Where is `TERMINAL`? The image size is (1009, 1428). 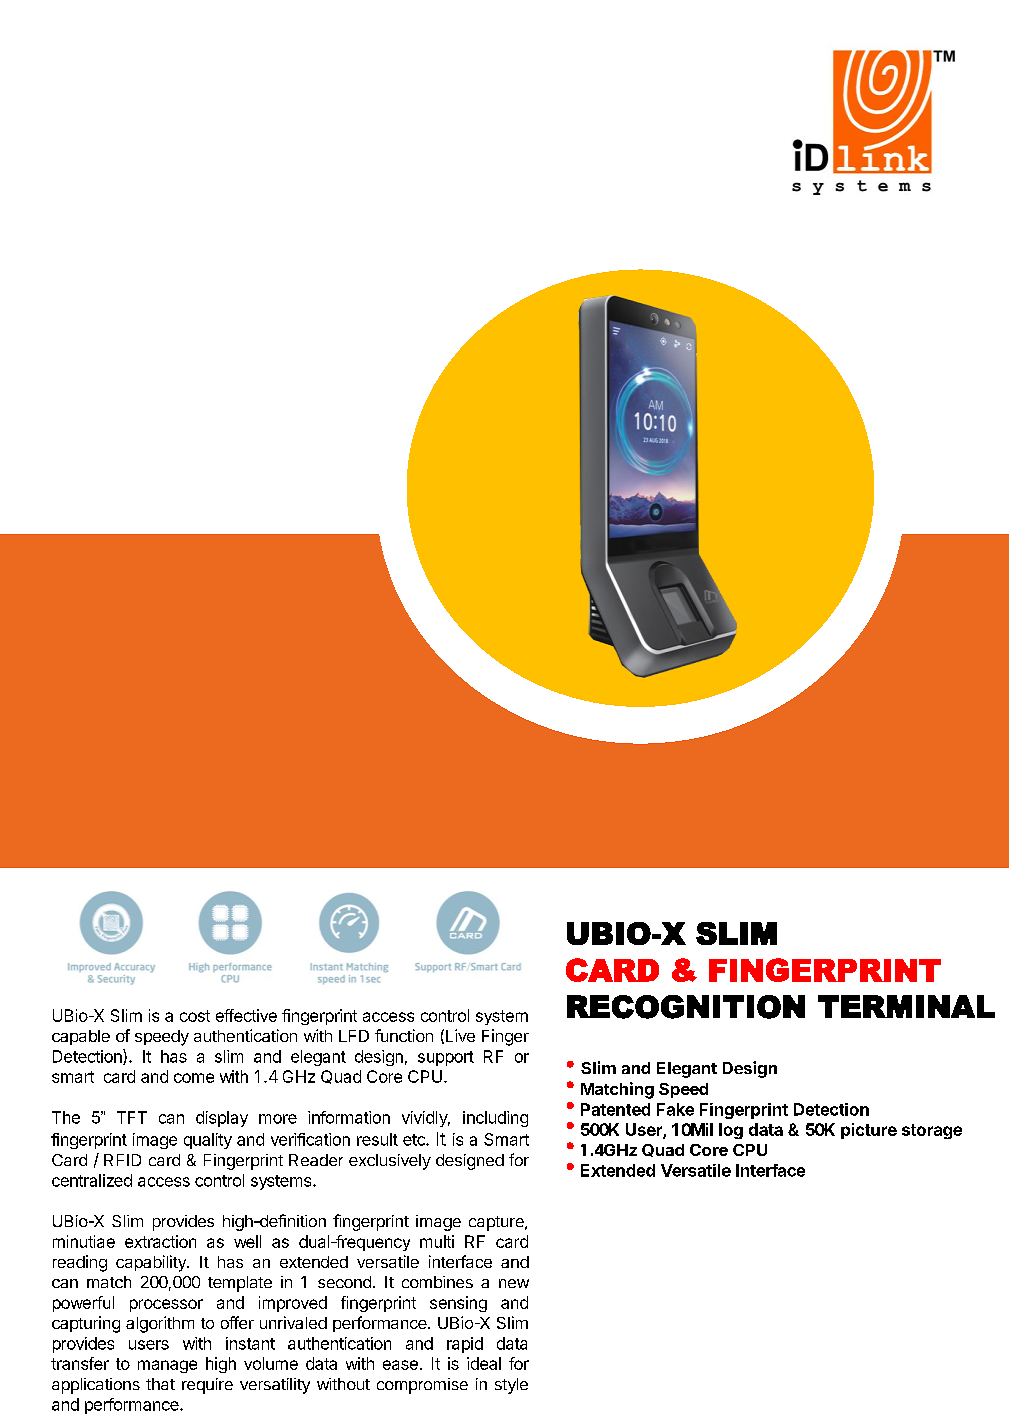 TERMINAL is located at coordinates (906, 1006).
